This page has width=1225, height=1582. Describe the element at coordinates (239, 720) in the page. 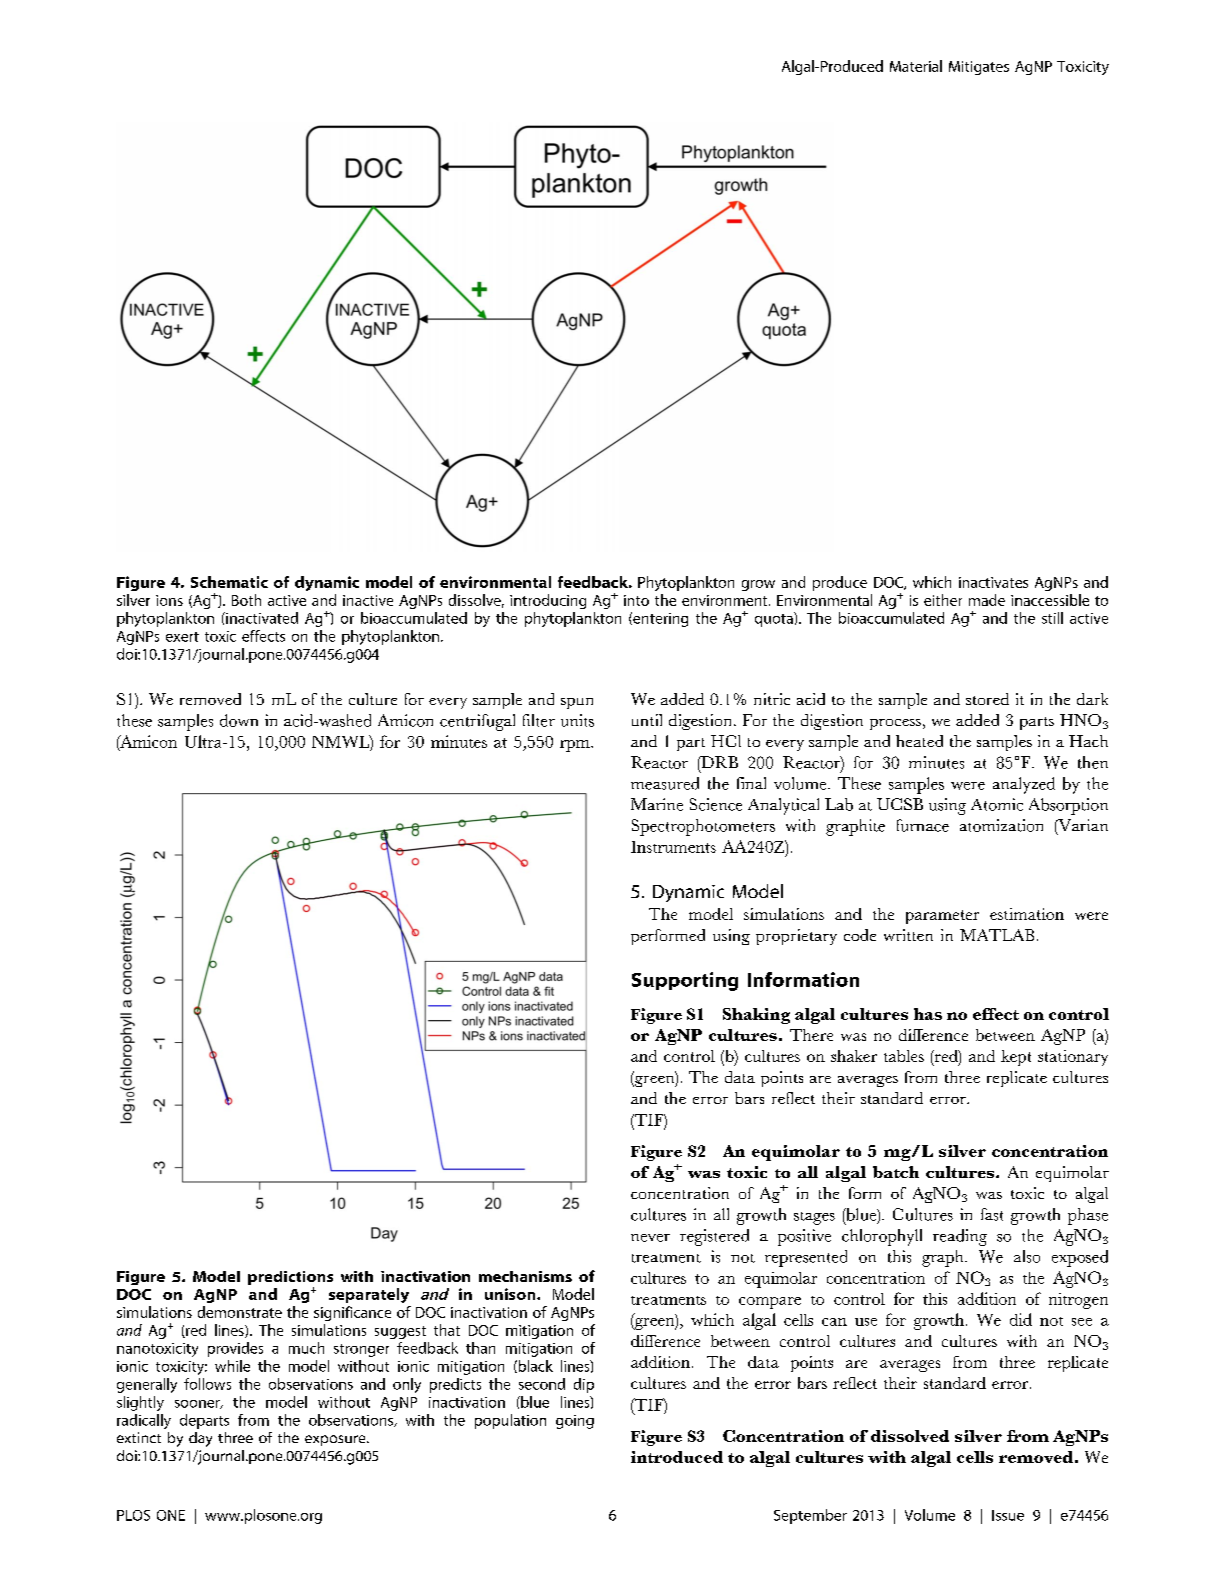

I see `down` at that location.
